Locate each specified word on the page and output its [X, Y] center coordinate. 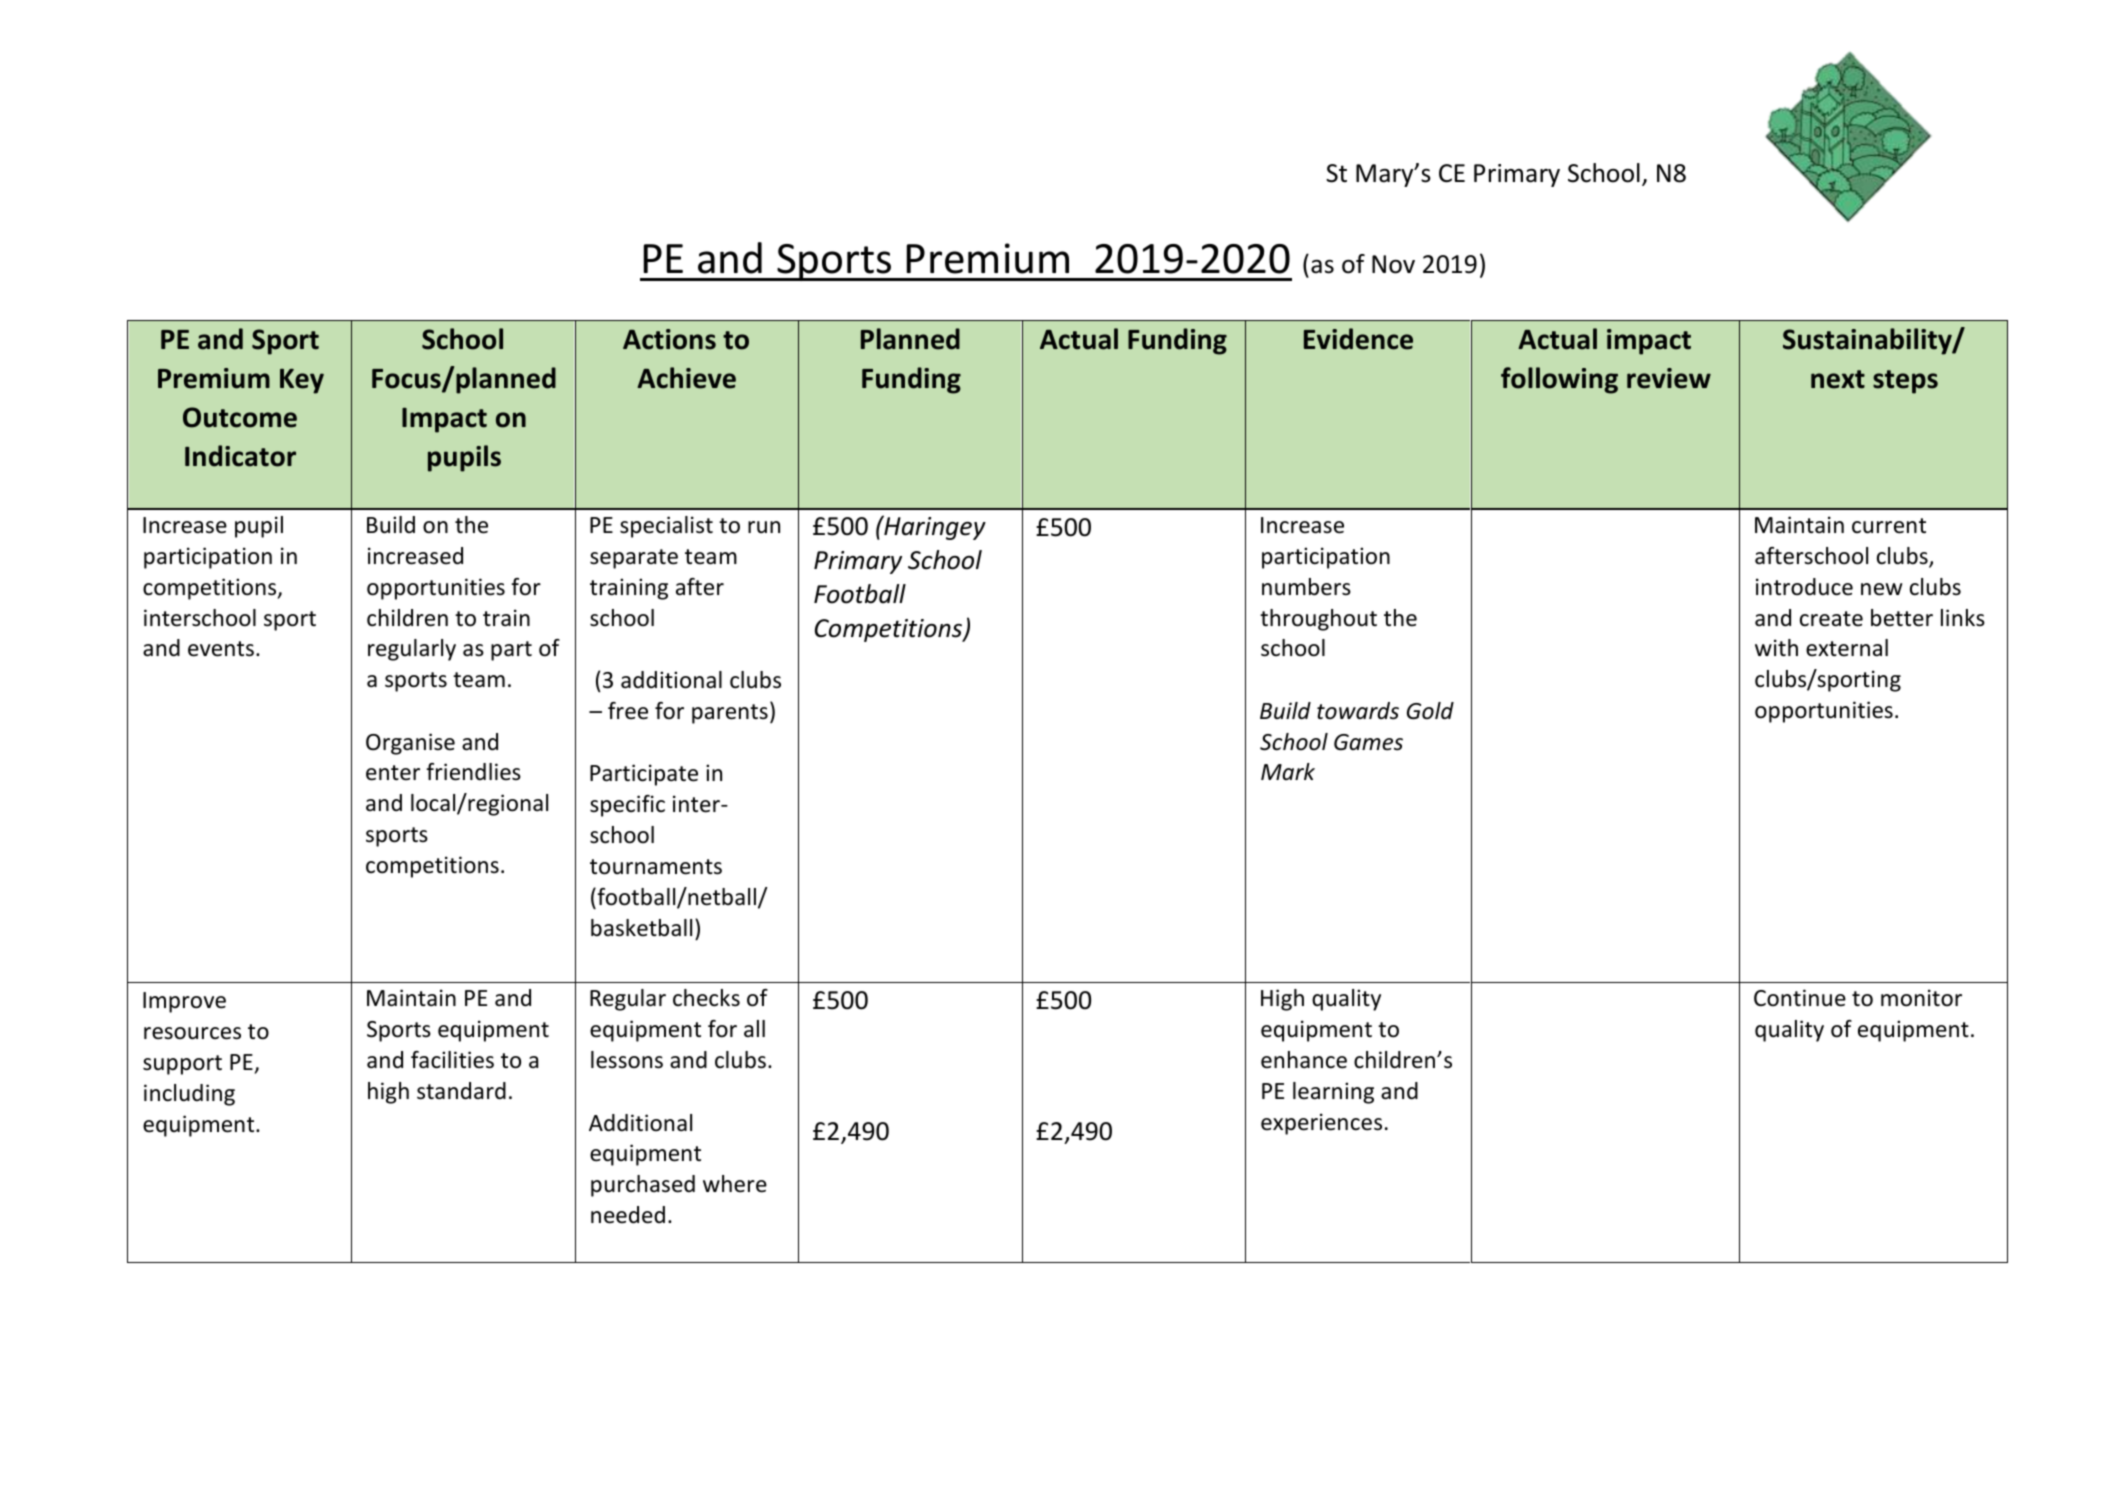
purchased [643, 1186]
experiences [1321, 1124]
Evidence [1358, 339]
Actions [669, 339]
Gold [1430, 711]
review [1669, 378]
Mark [1288, 771]
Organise [410, 744]
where [735, 1184]
